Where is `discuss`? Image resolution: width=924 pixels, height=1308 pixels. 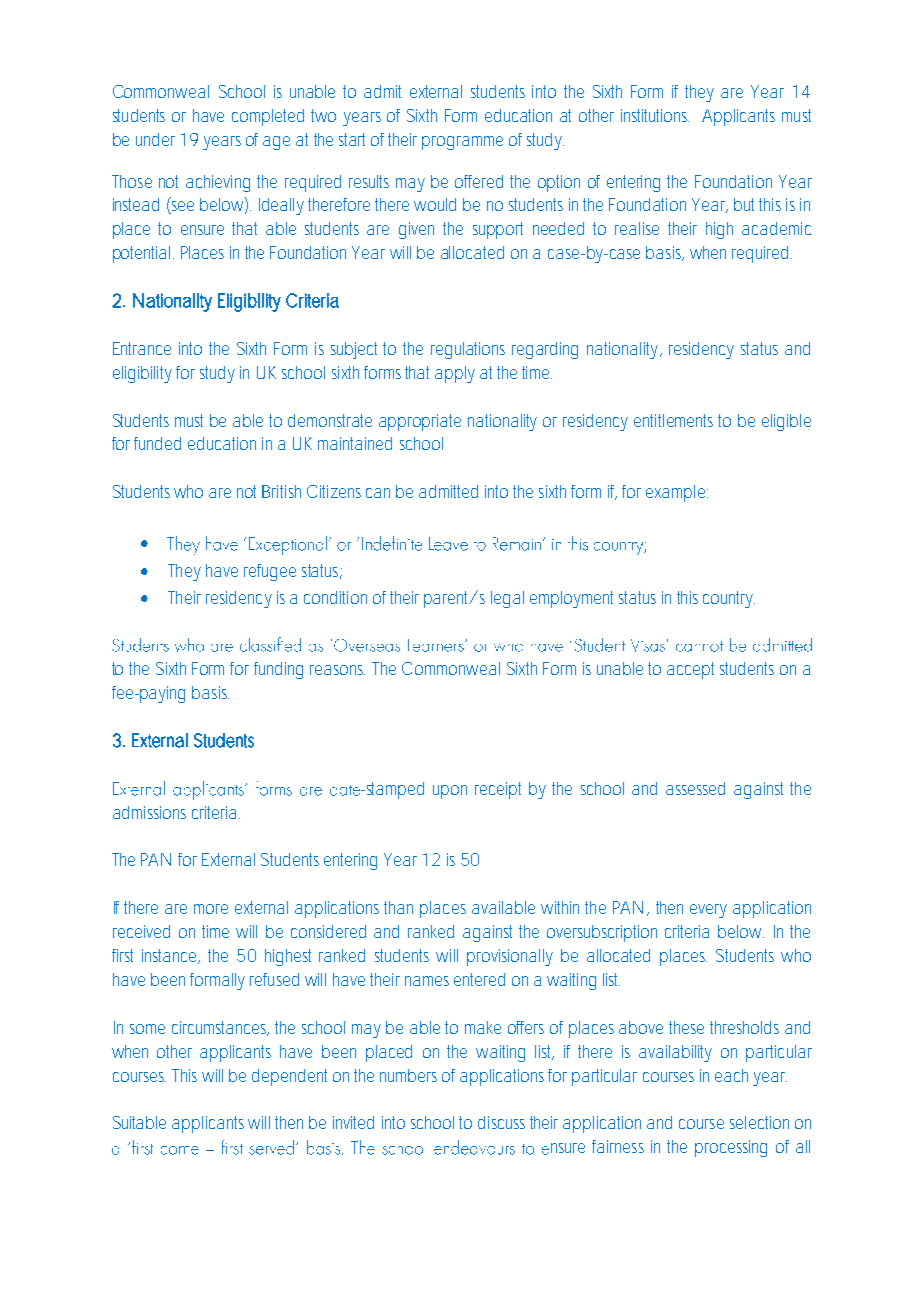 discuss is located at coordinates (501, 1122).
